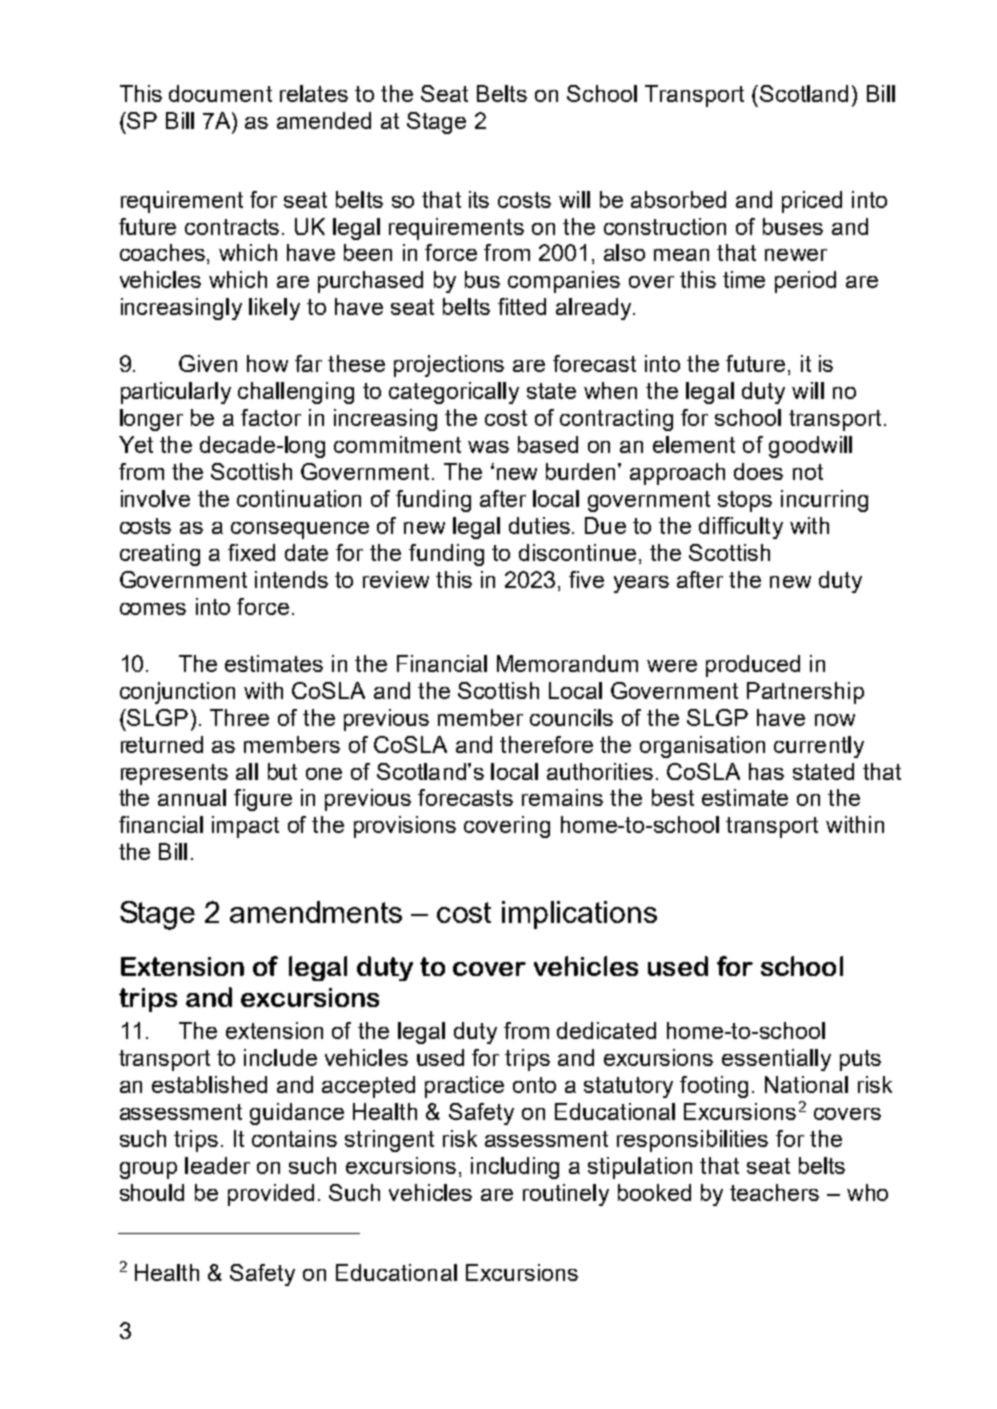 The width and height of the screenshot is (997, 1409). What do you see at coordinates (741, 528) in the screenshot?
I see `difficulty` at bounding box center [741, 528].
